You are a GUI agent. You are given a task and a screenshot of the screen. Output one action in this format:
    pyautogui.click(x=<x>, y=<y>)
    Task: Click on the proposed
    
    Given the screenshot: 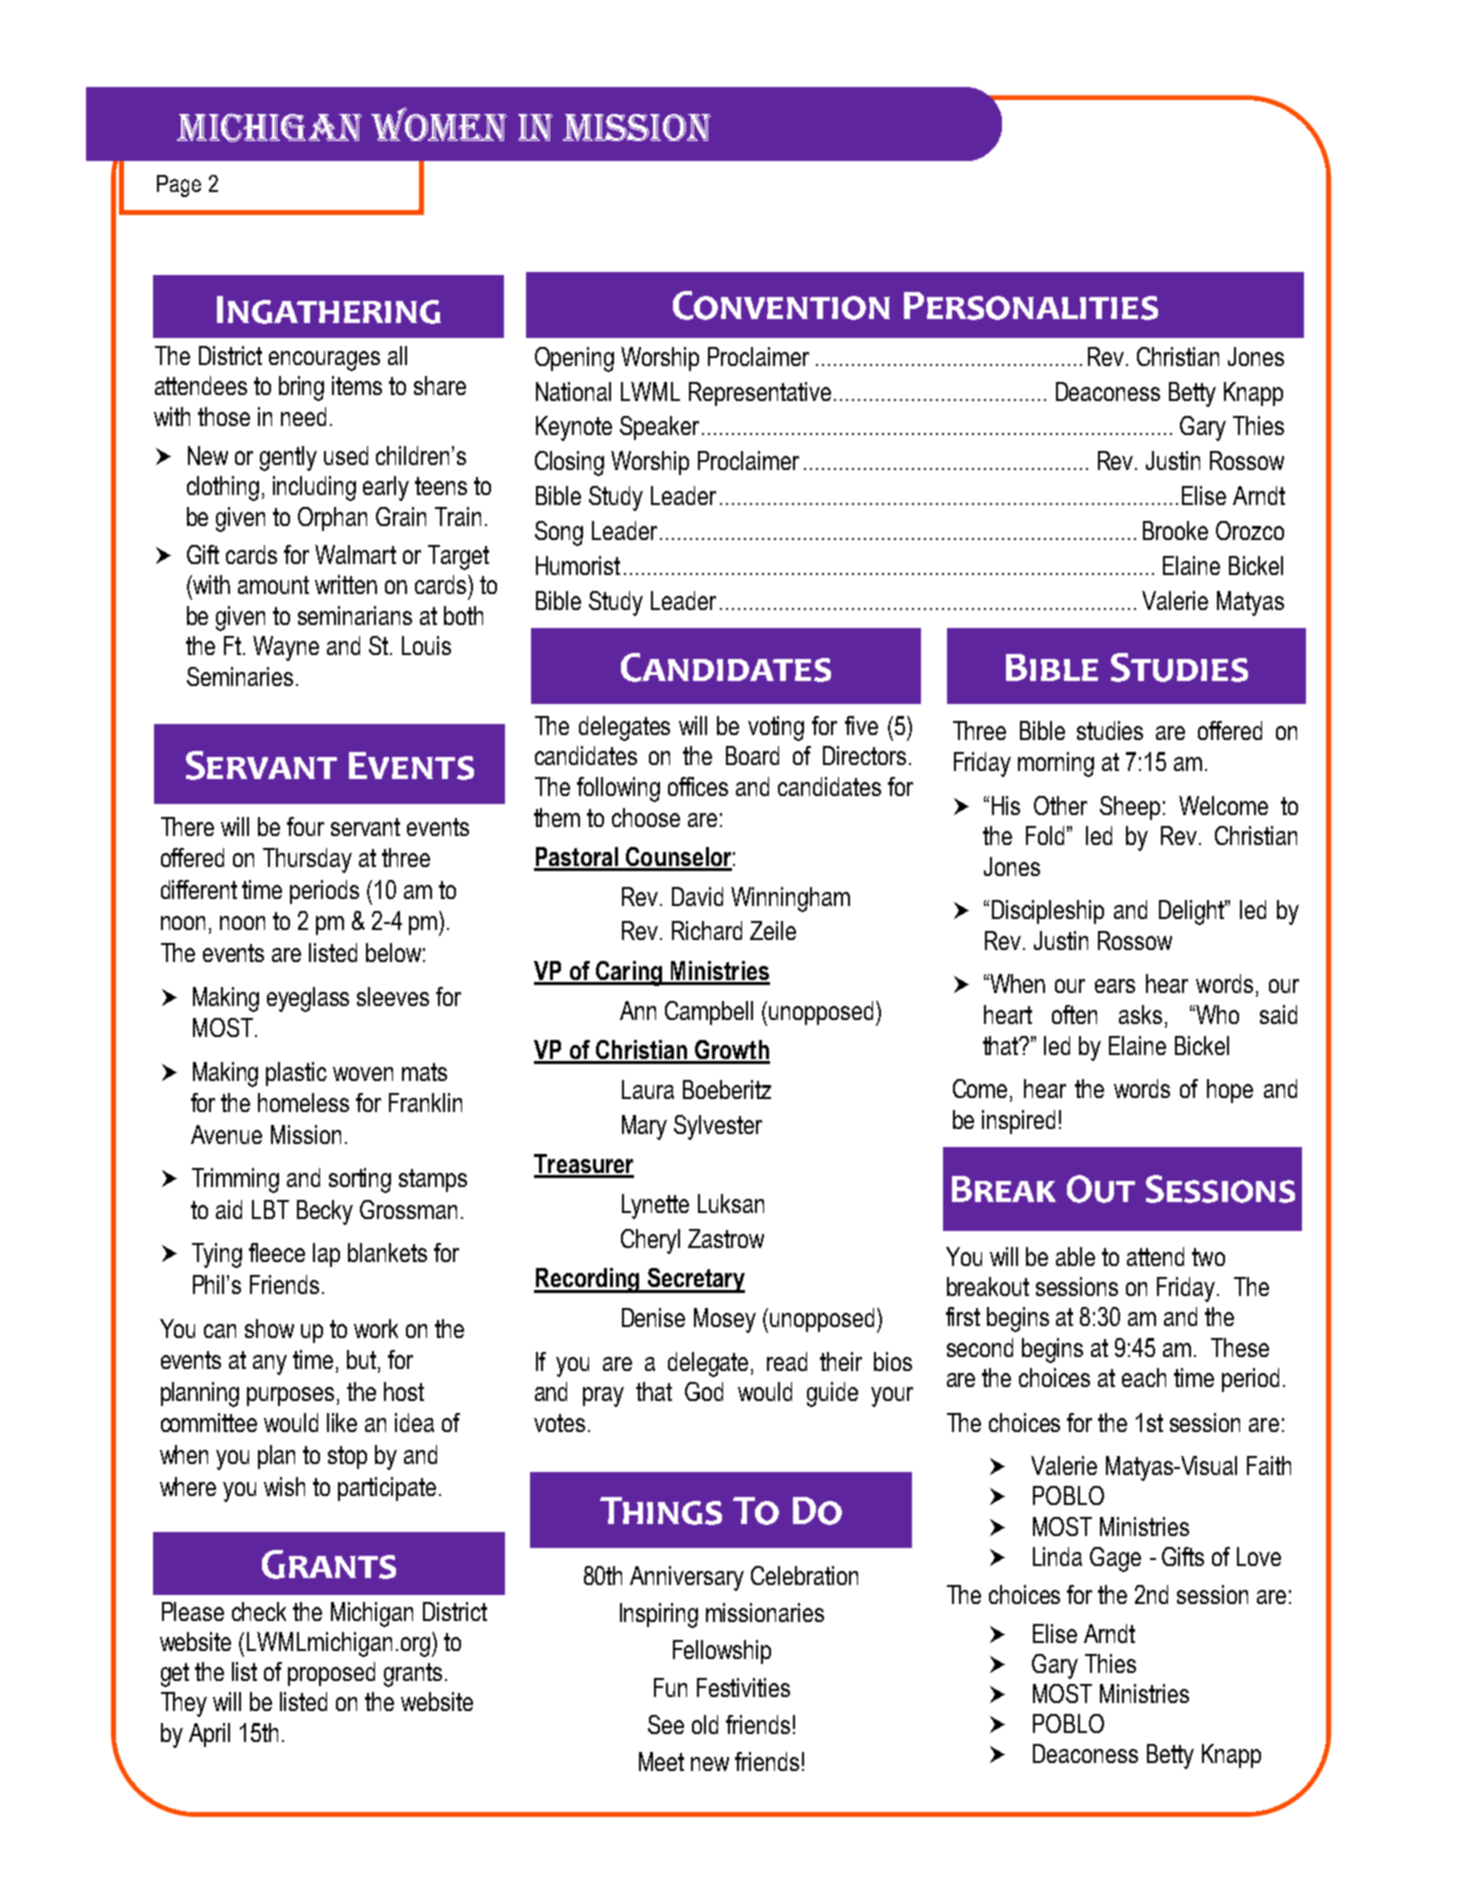 What is the action you would take?
    pyautogui.click(x=331, y=1674)
